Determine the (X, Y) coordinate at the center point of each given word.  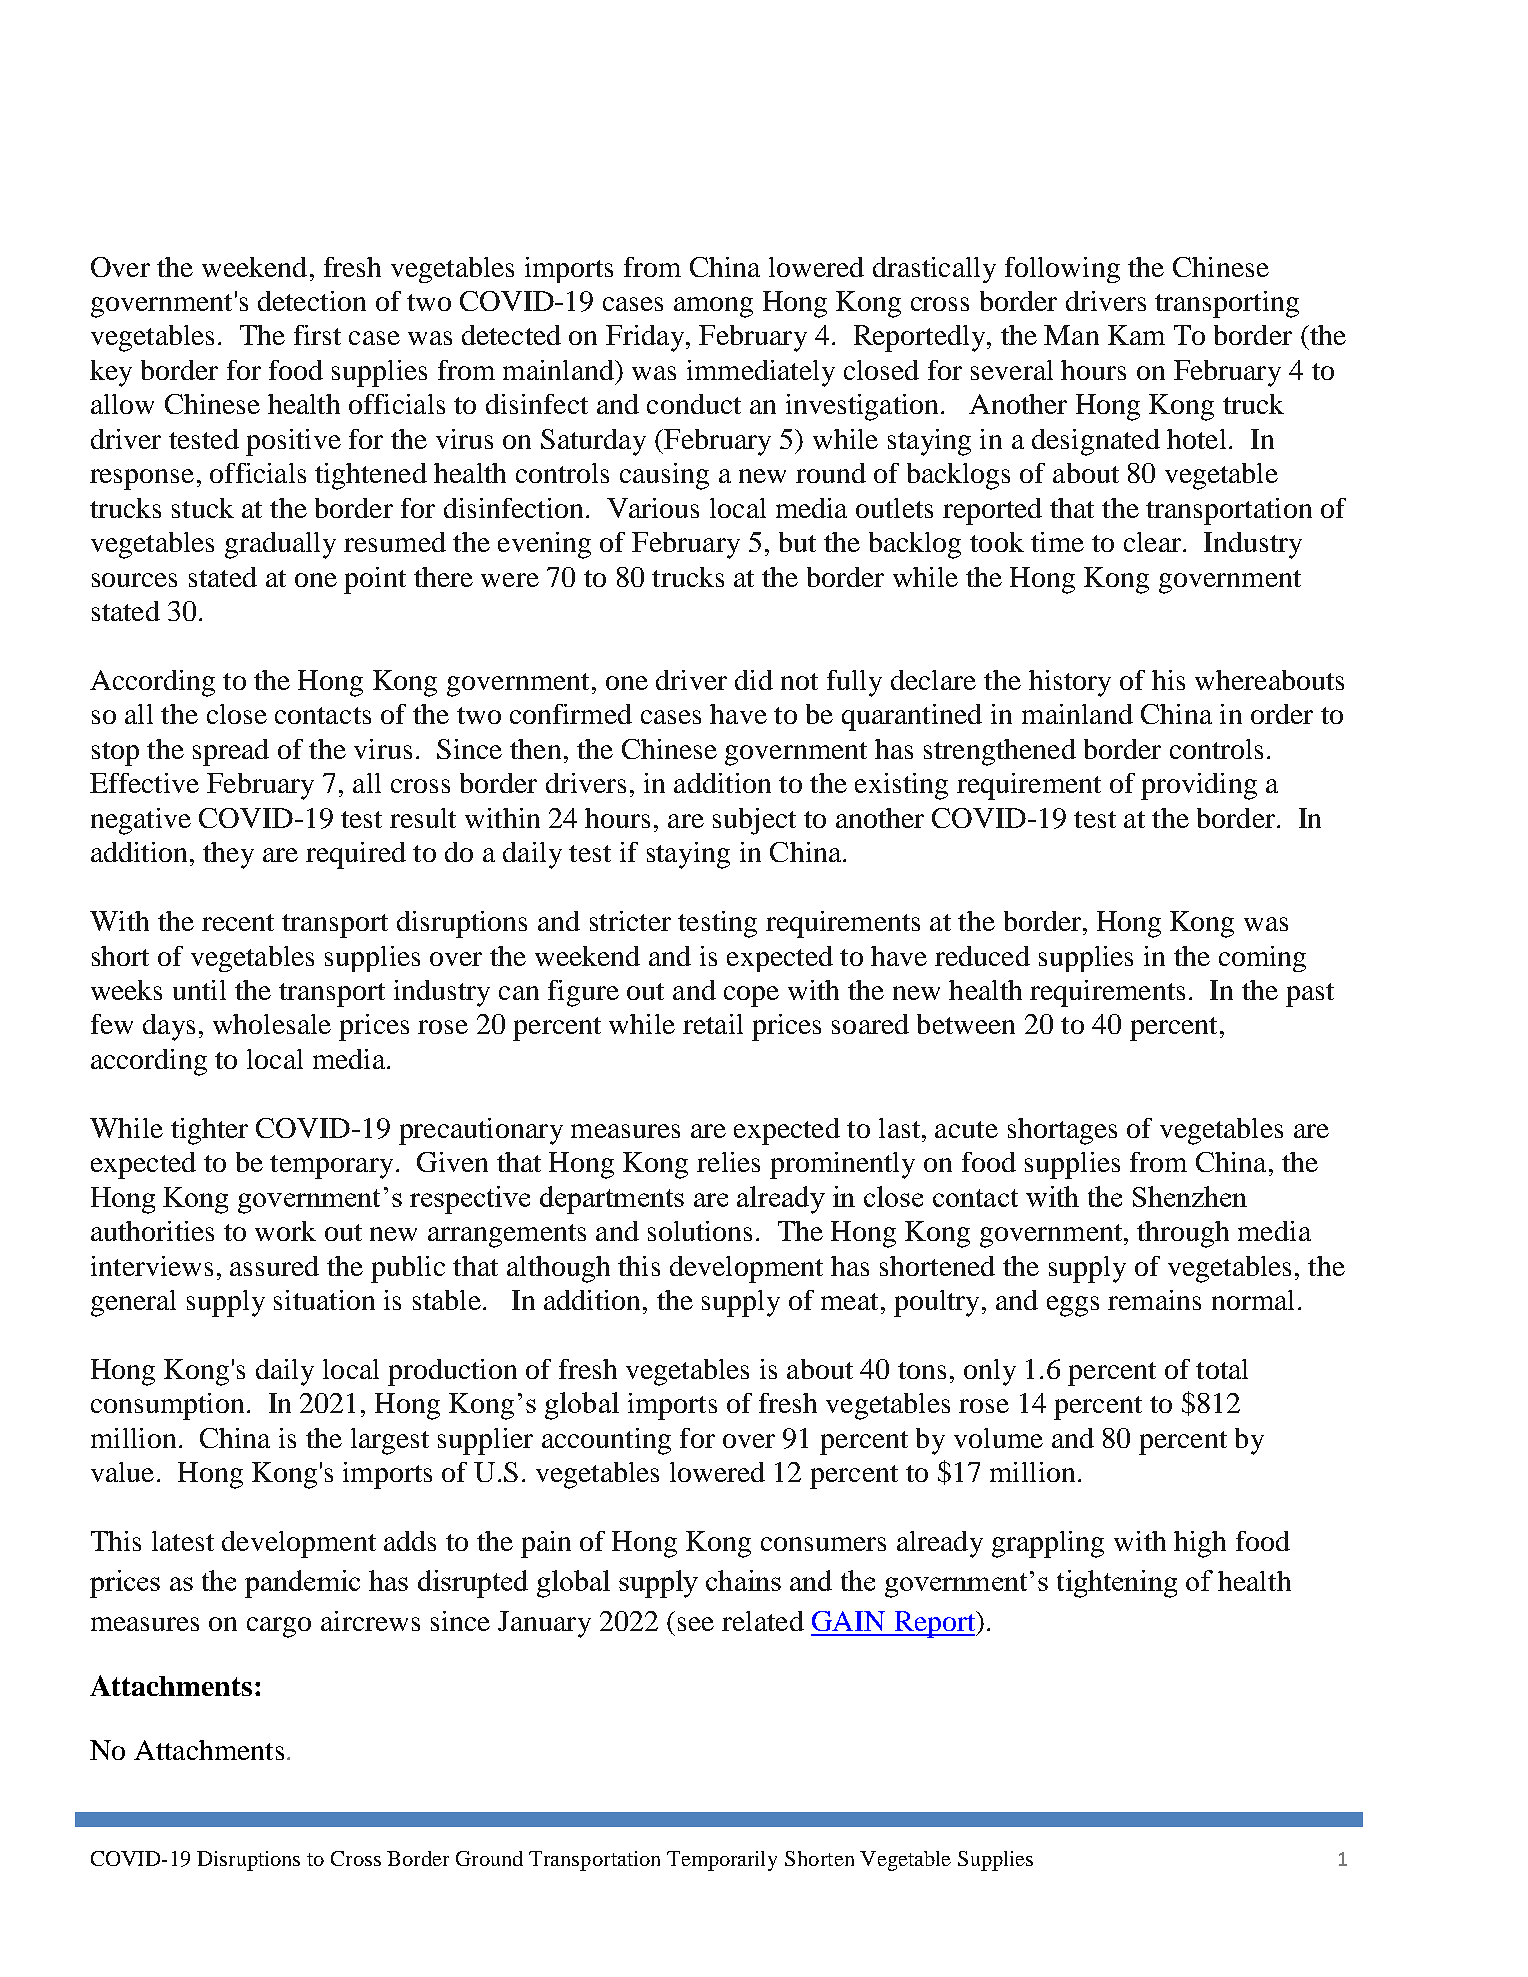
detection (312, 301)
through (1183, 1234)
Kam (1136, 335)
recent (238, 922)
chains (743, 1580)
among (713, 307)
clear (1152, 542)
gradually (280, 545)
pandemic (302, 1584)
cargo (279, 1627)
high (1200, 1544)
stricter (630, 921)
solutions (700, 1231)
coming (1262, 959)
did (754, 680)
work (285, 1231)
